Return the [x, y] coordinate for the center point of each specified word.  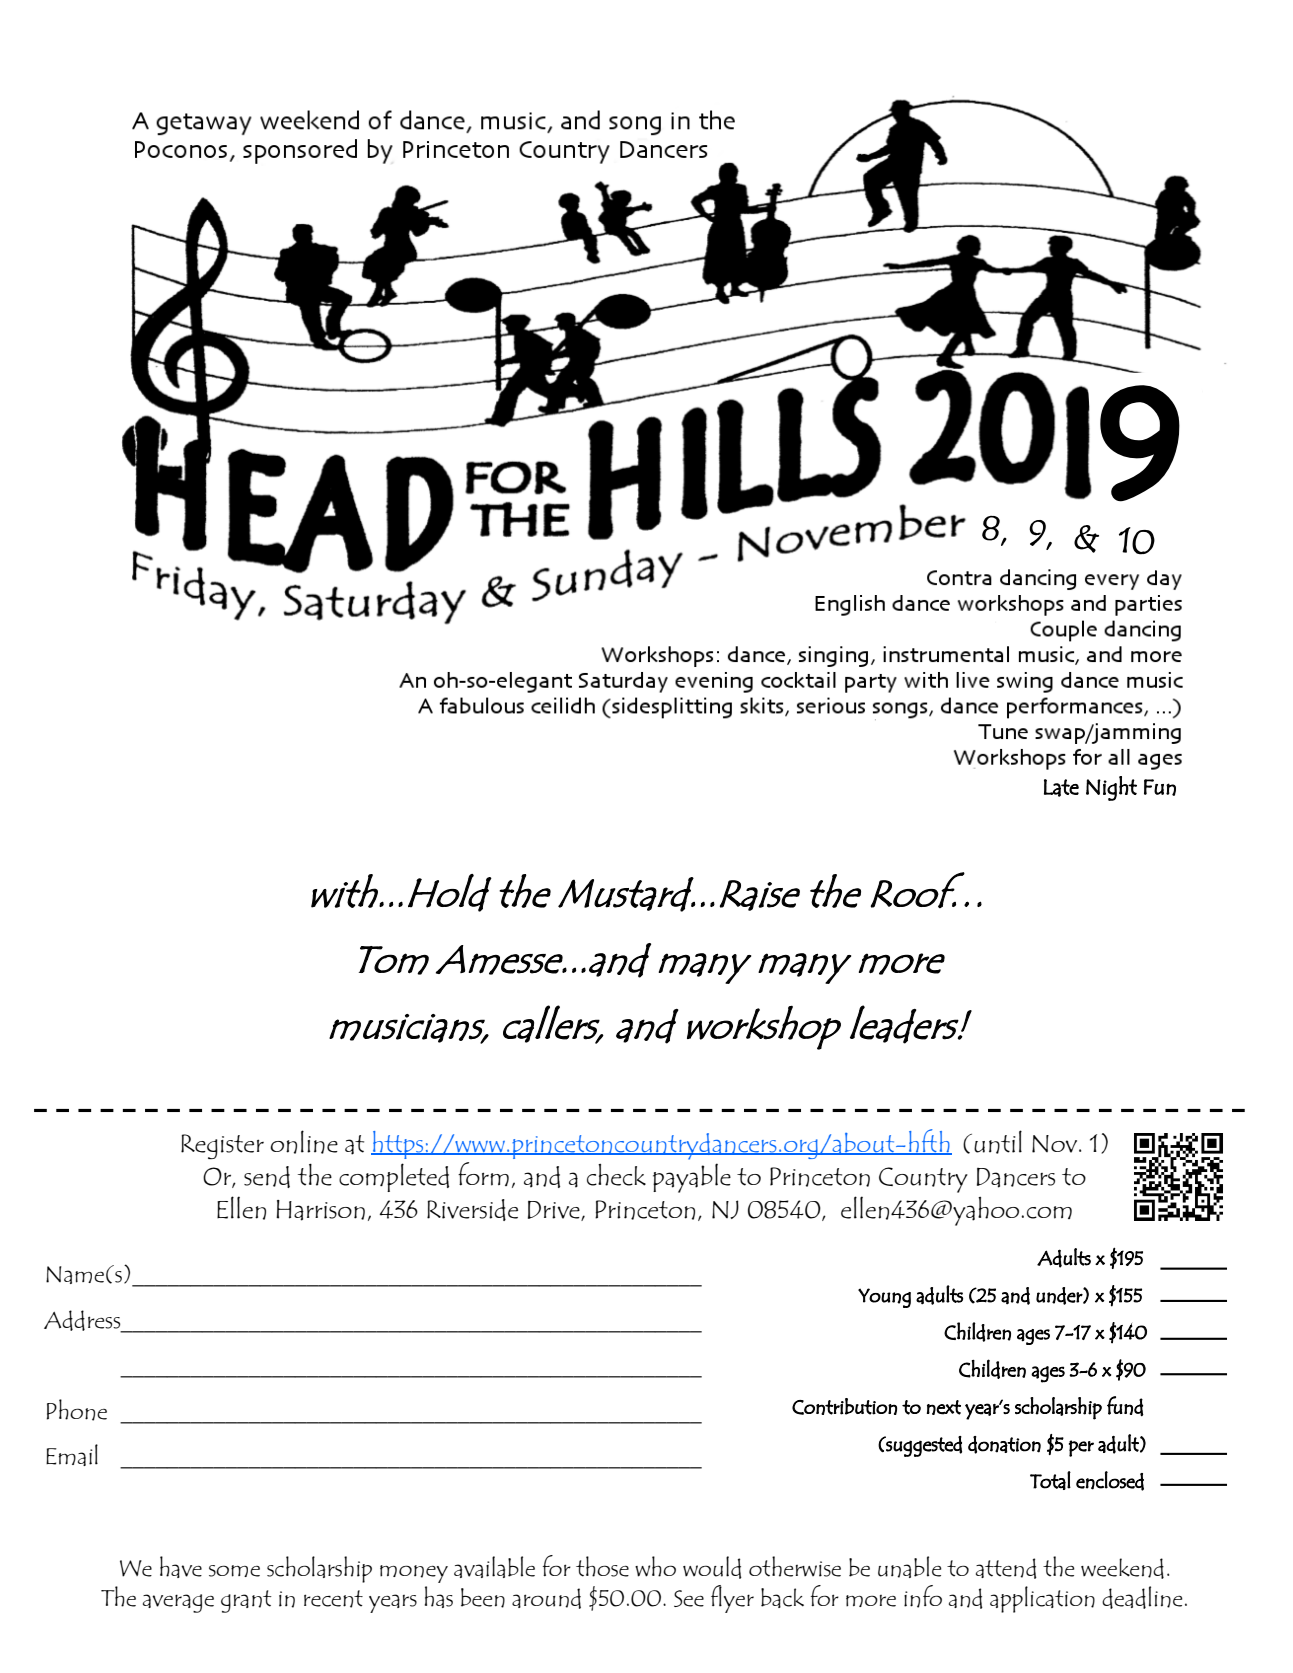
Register [222, 1146]
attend [1006, 1568]
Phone [77, 1410]
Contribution [844, 1406]
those [602, 1566]
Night [1111, 788]
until [998, 1142]
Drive [555, 1211]
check [616, 1175]
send [267, 1177]
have [181, 1567]
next [944, 1407]
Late [1061, 788]
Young [884, 1298]
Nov [1056, 1144]
